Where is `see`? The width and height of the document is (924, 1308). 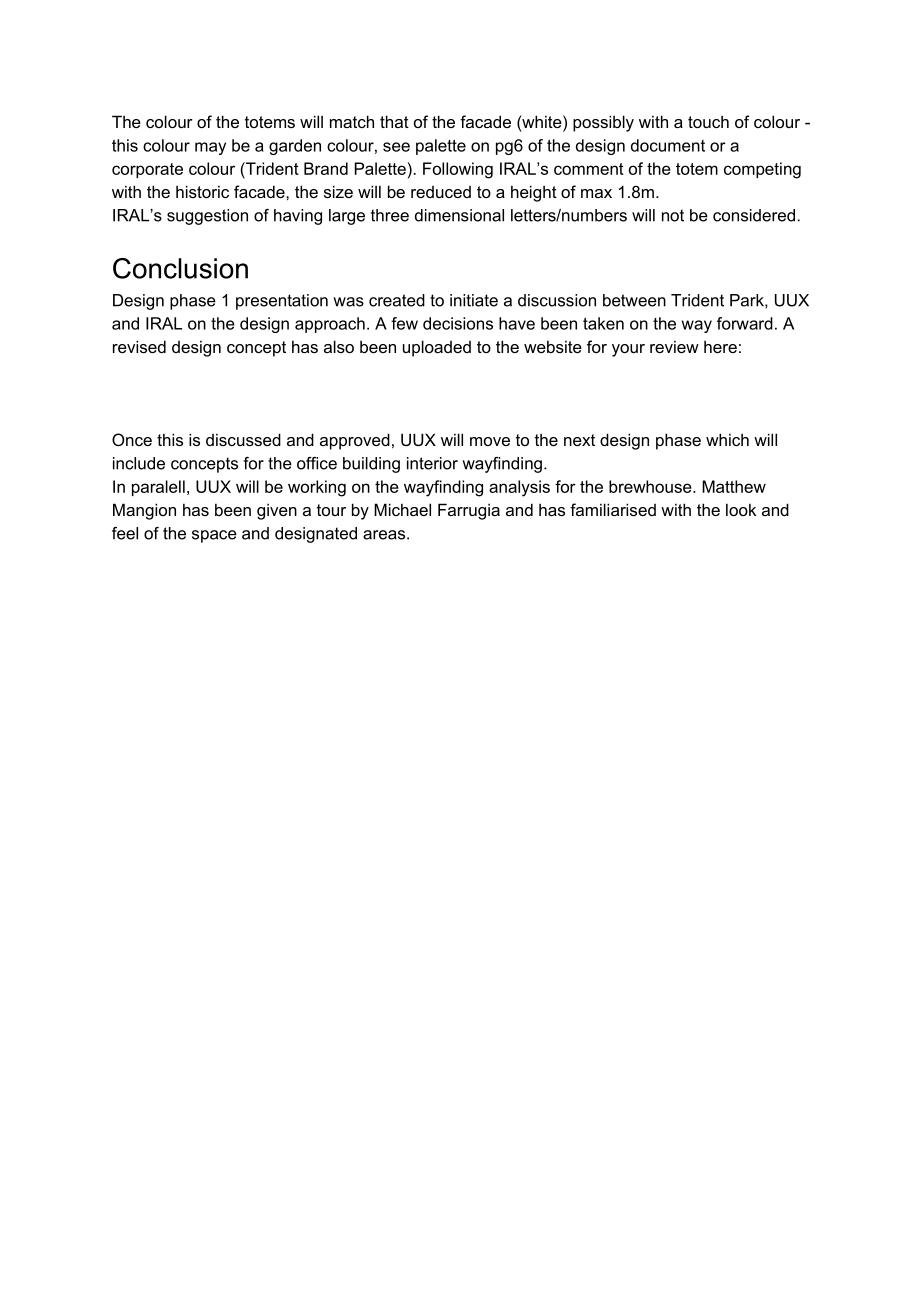
see is located at coordinates (396, 147).
